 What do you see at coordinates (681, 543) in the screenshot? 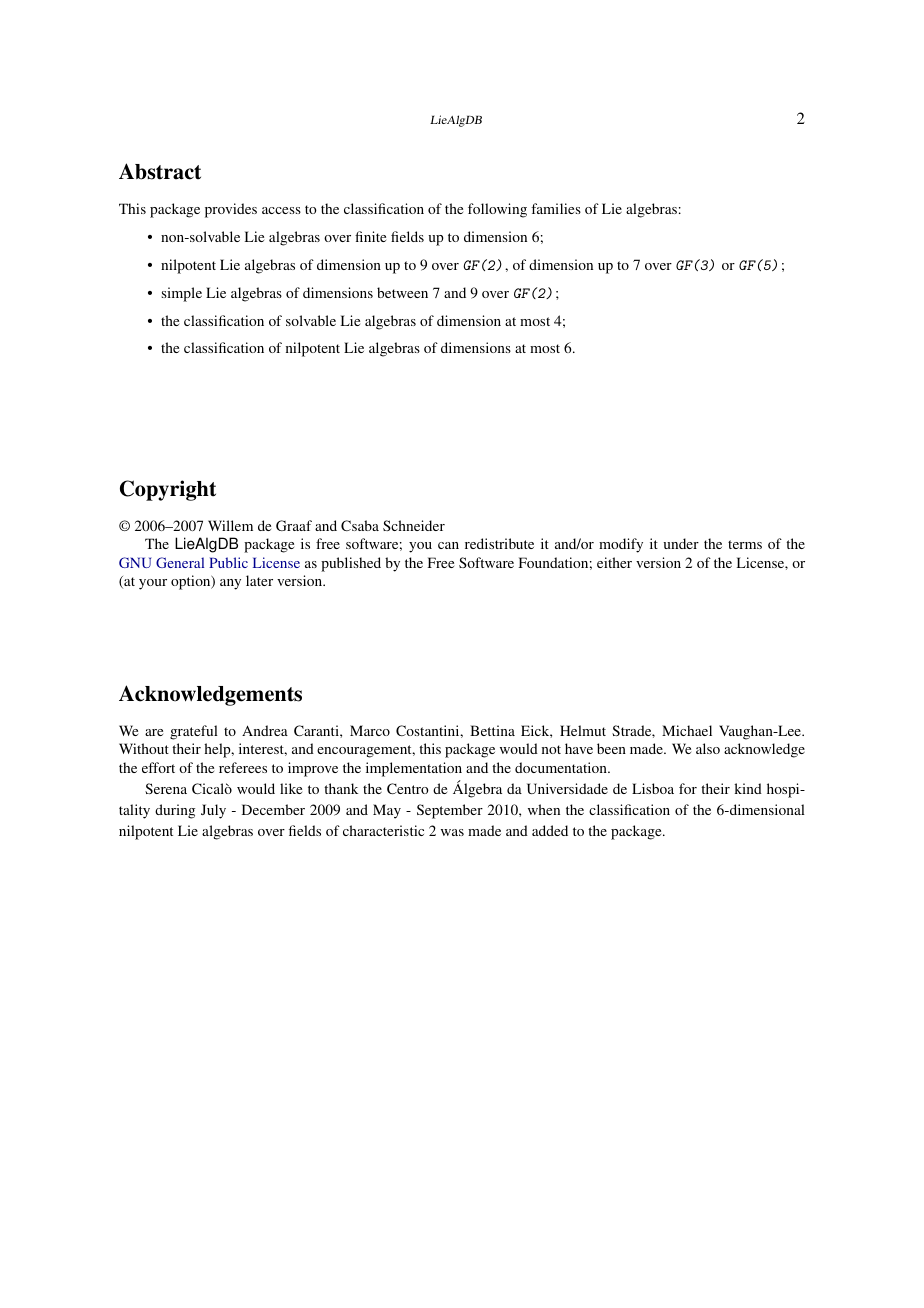
I see `under` at bounding box center [681, 543].
